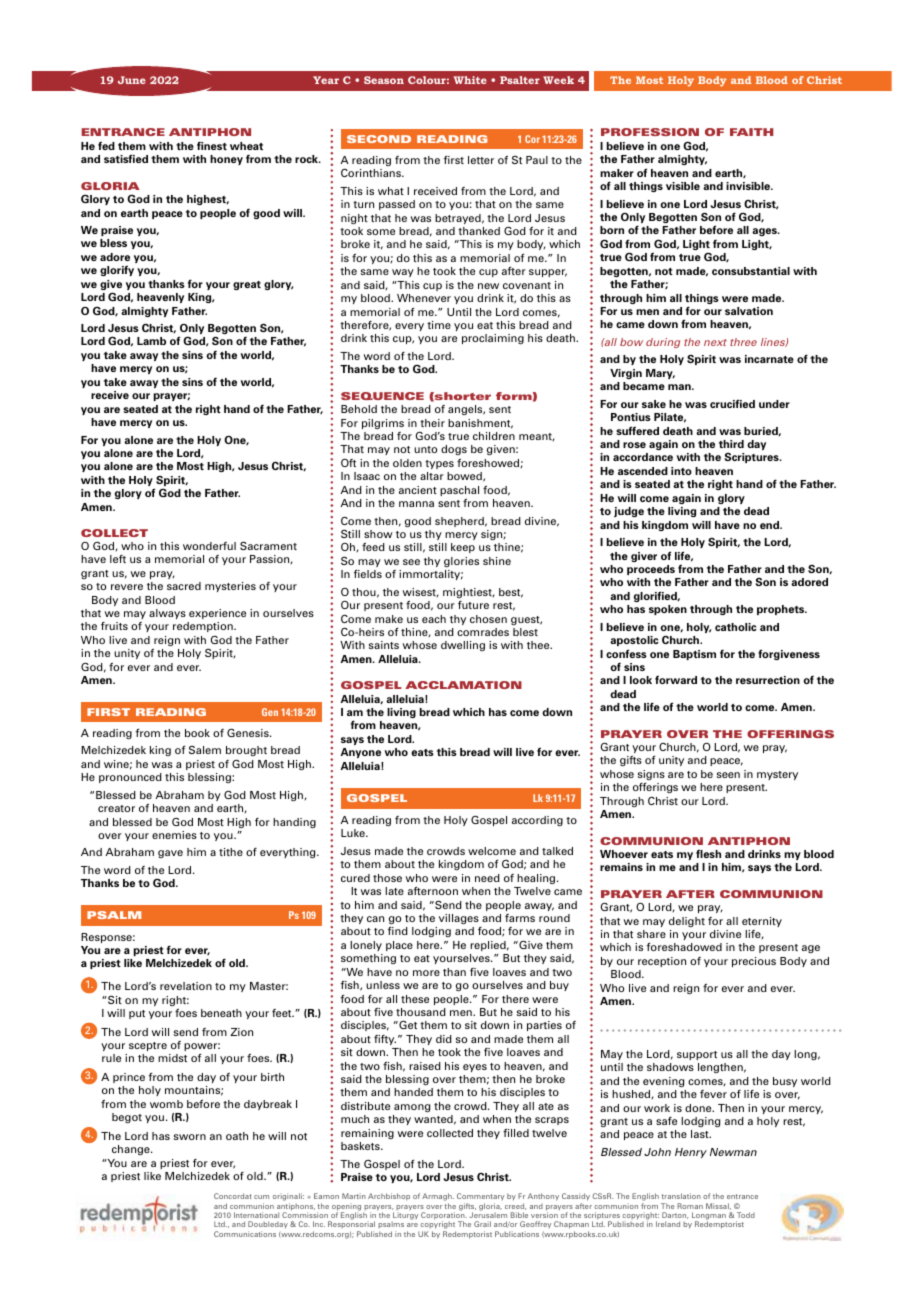  I want to click on Roman, so click(690, 1206).
